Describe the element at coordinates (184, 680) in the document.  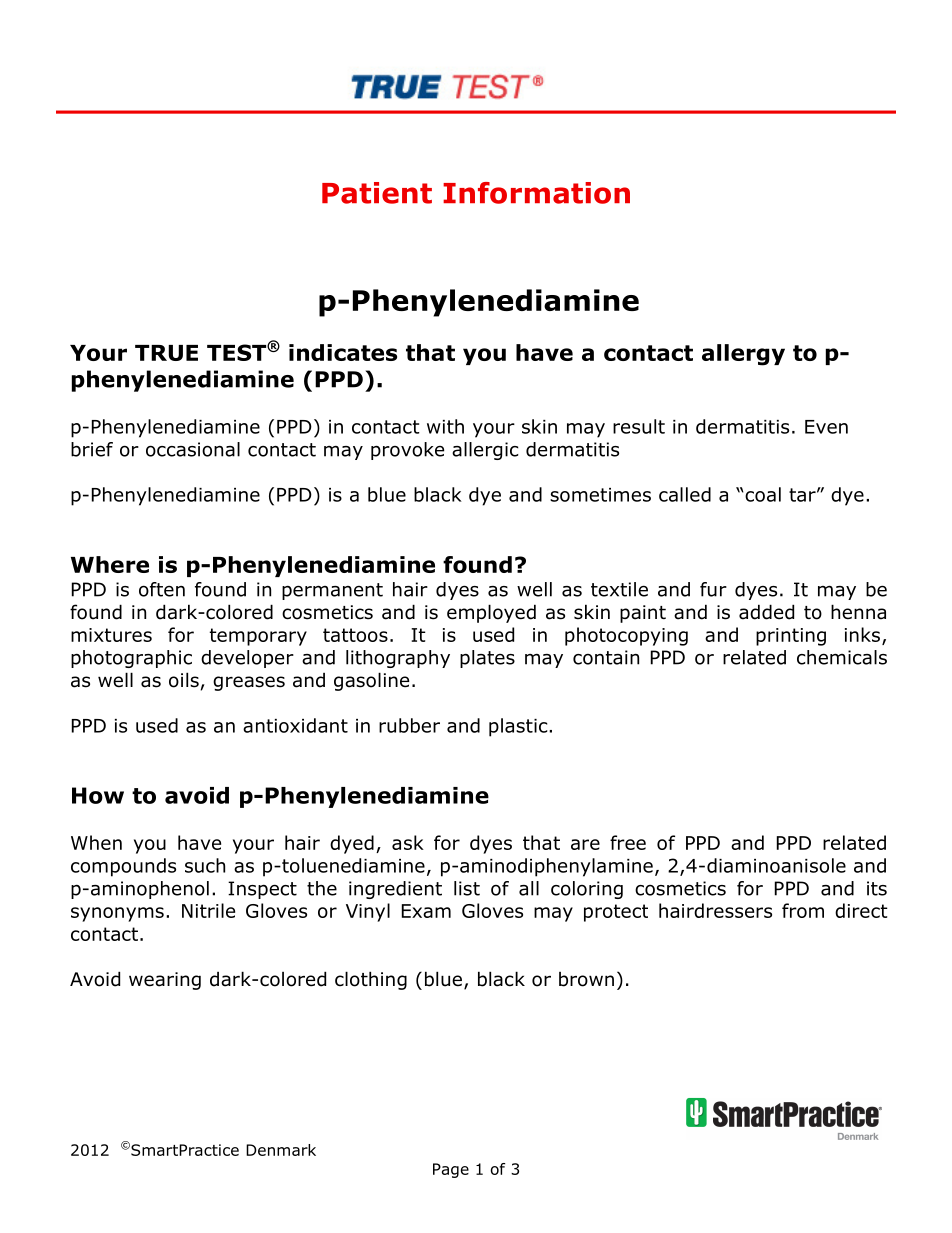
I see `oils` at that location.
